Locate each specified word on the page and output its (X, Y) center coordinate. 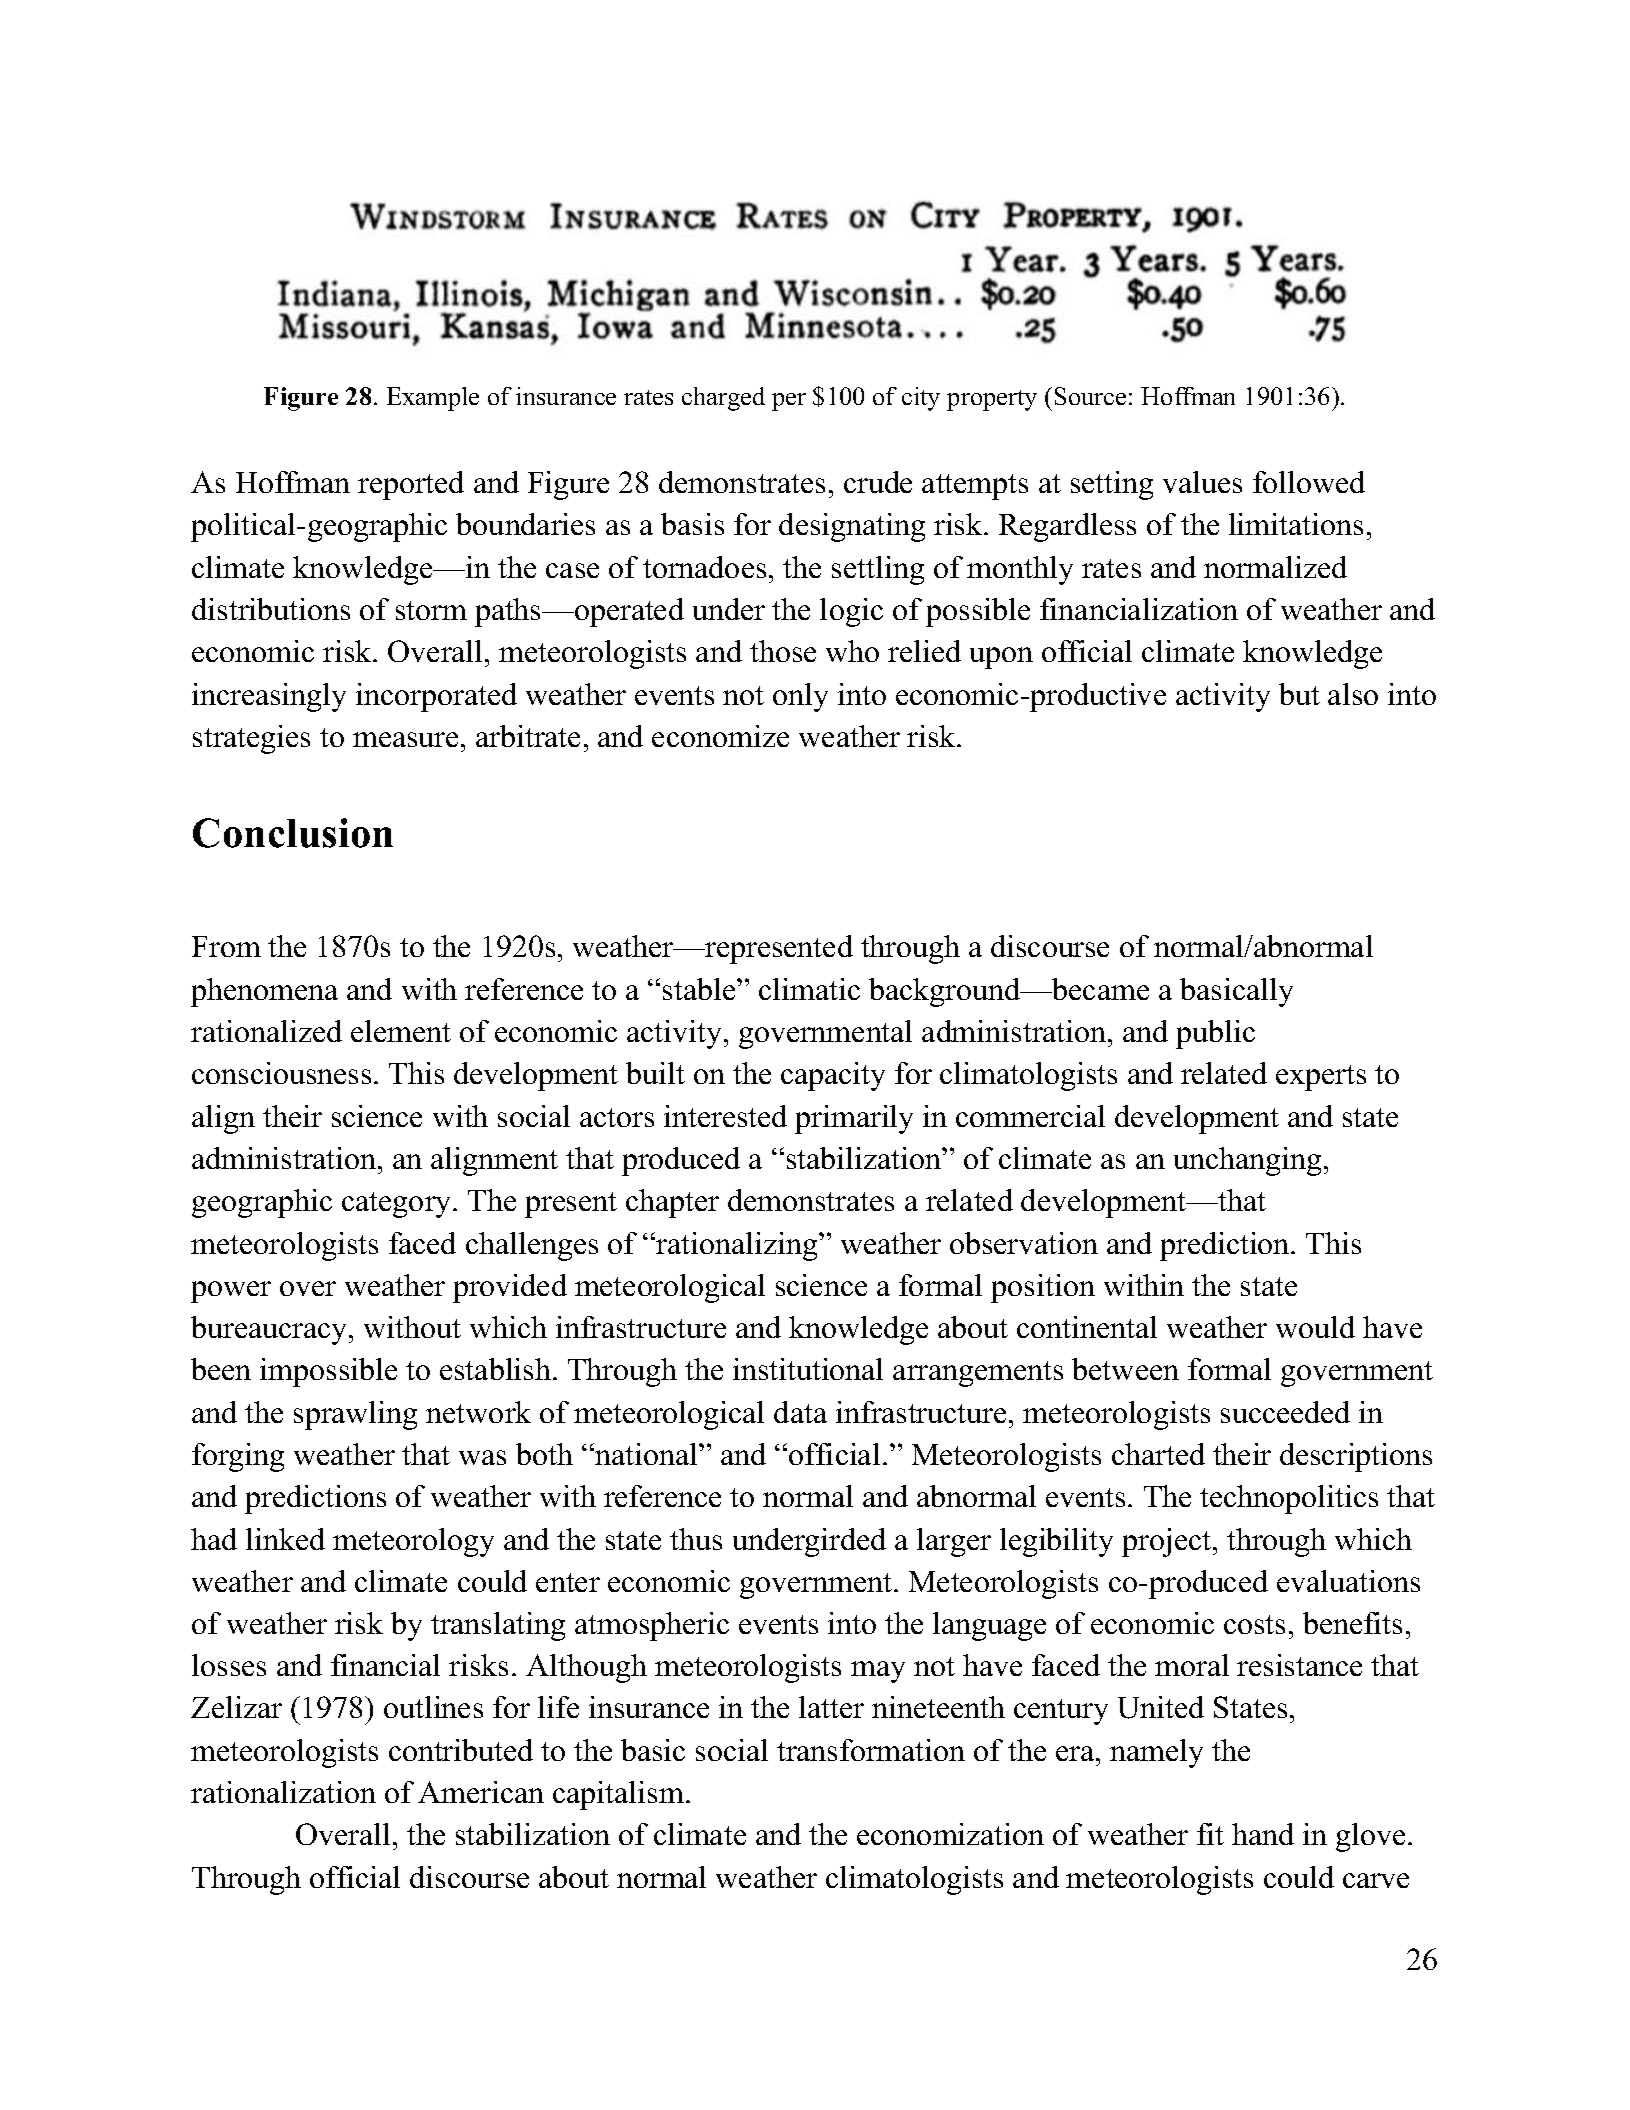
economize (720, 736)
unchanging (1247, 1161)
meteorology (413, 1542)
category (398, 1205)
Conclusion (293, 833)
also (1353, 694)
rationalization (283, 1792)
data (800, 1412)
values (1202, 482)
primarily (854, 1119)
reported (411, 485)
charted (1158, 1454)
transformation (871, 1750)
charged (723, 399)
